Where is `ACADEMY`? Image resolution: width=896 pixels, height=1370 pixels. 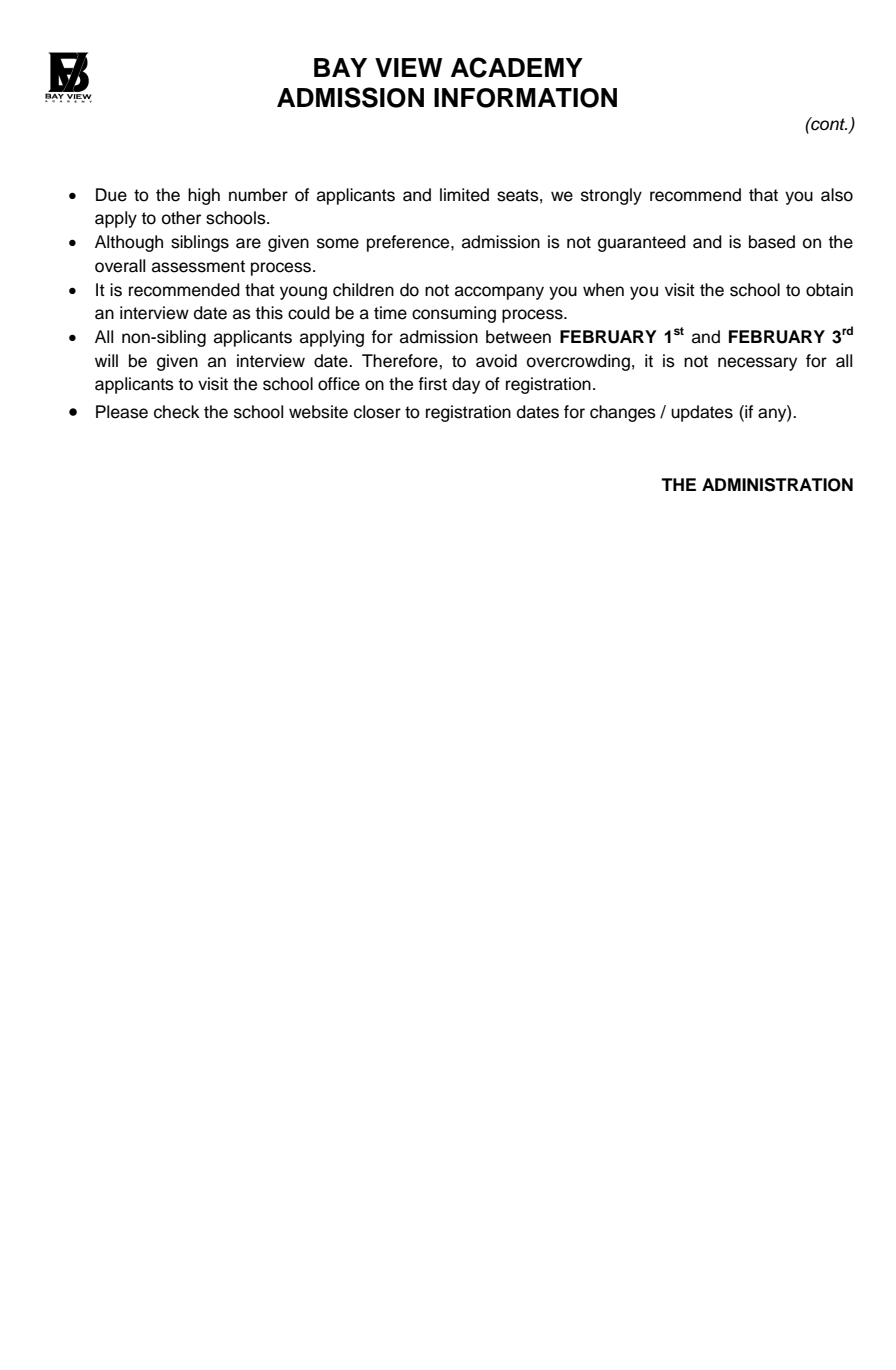 ACADEMY is located at coordinates (517, 67).
